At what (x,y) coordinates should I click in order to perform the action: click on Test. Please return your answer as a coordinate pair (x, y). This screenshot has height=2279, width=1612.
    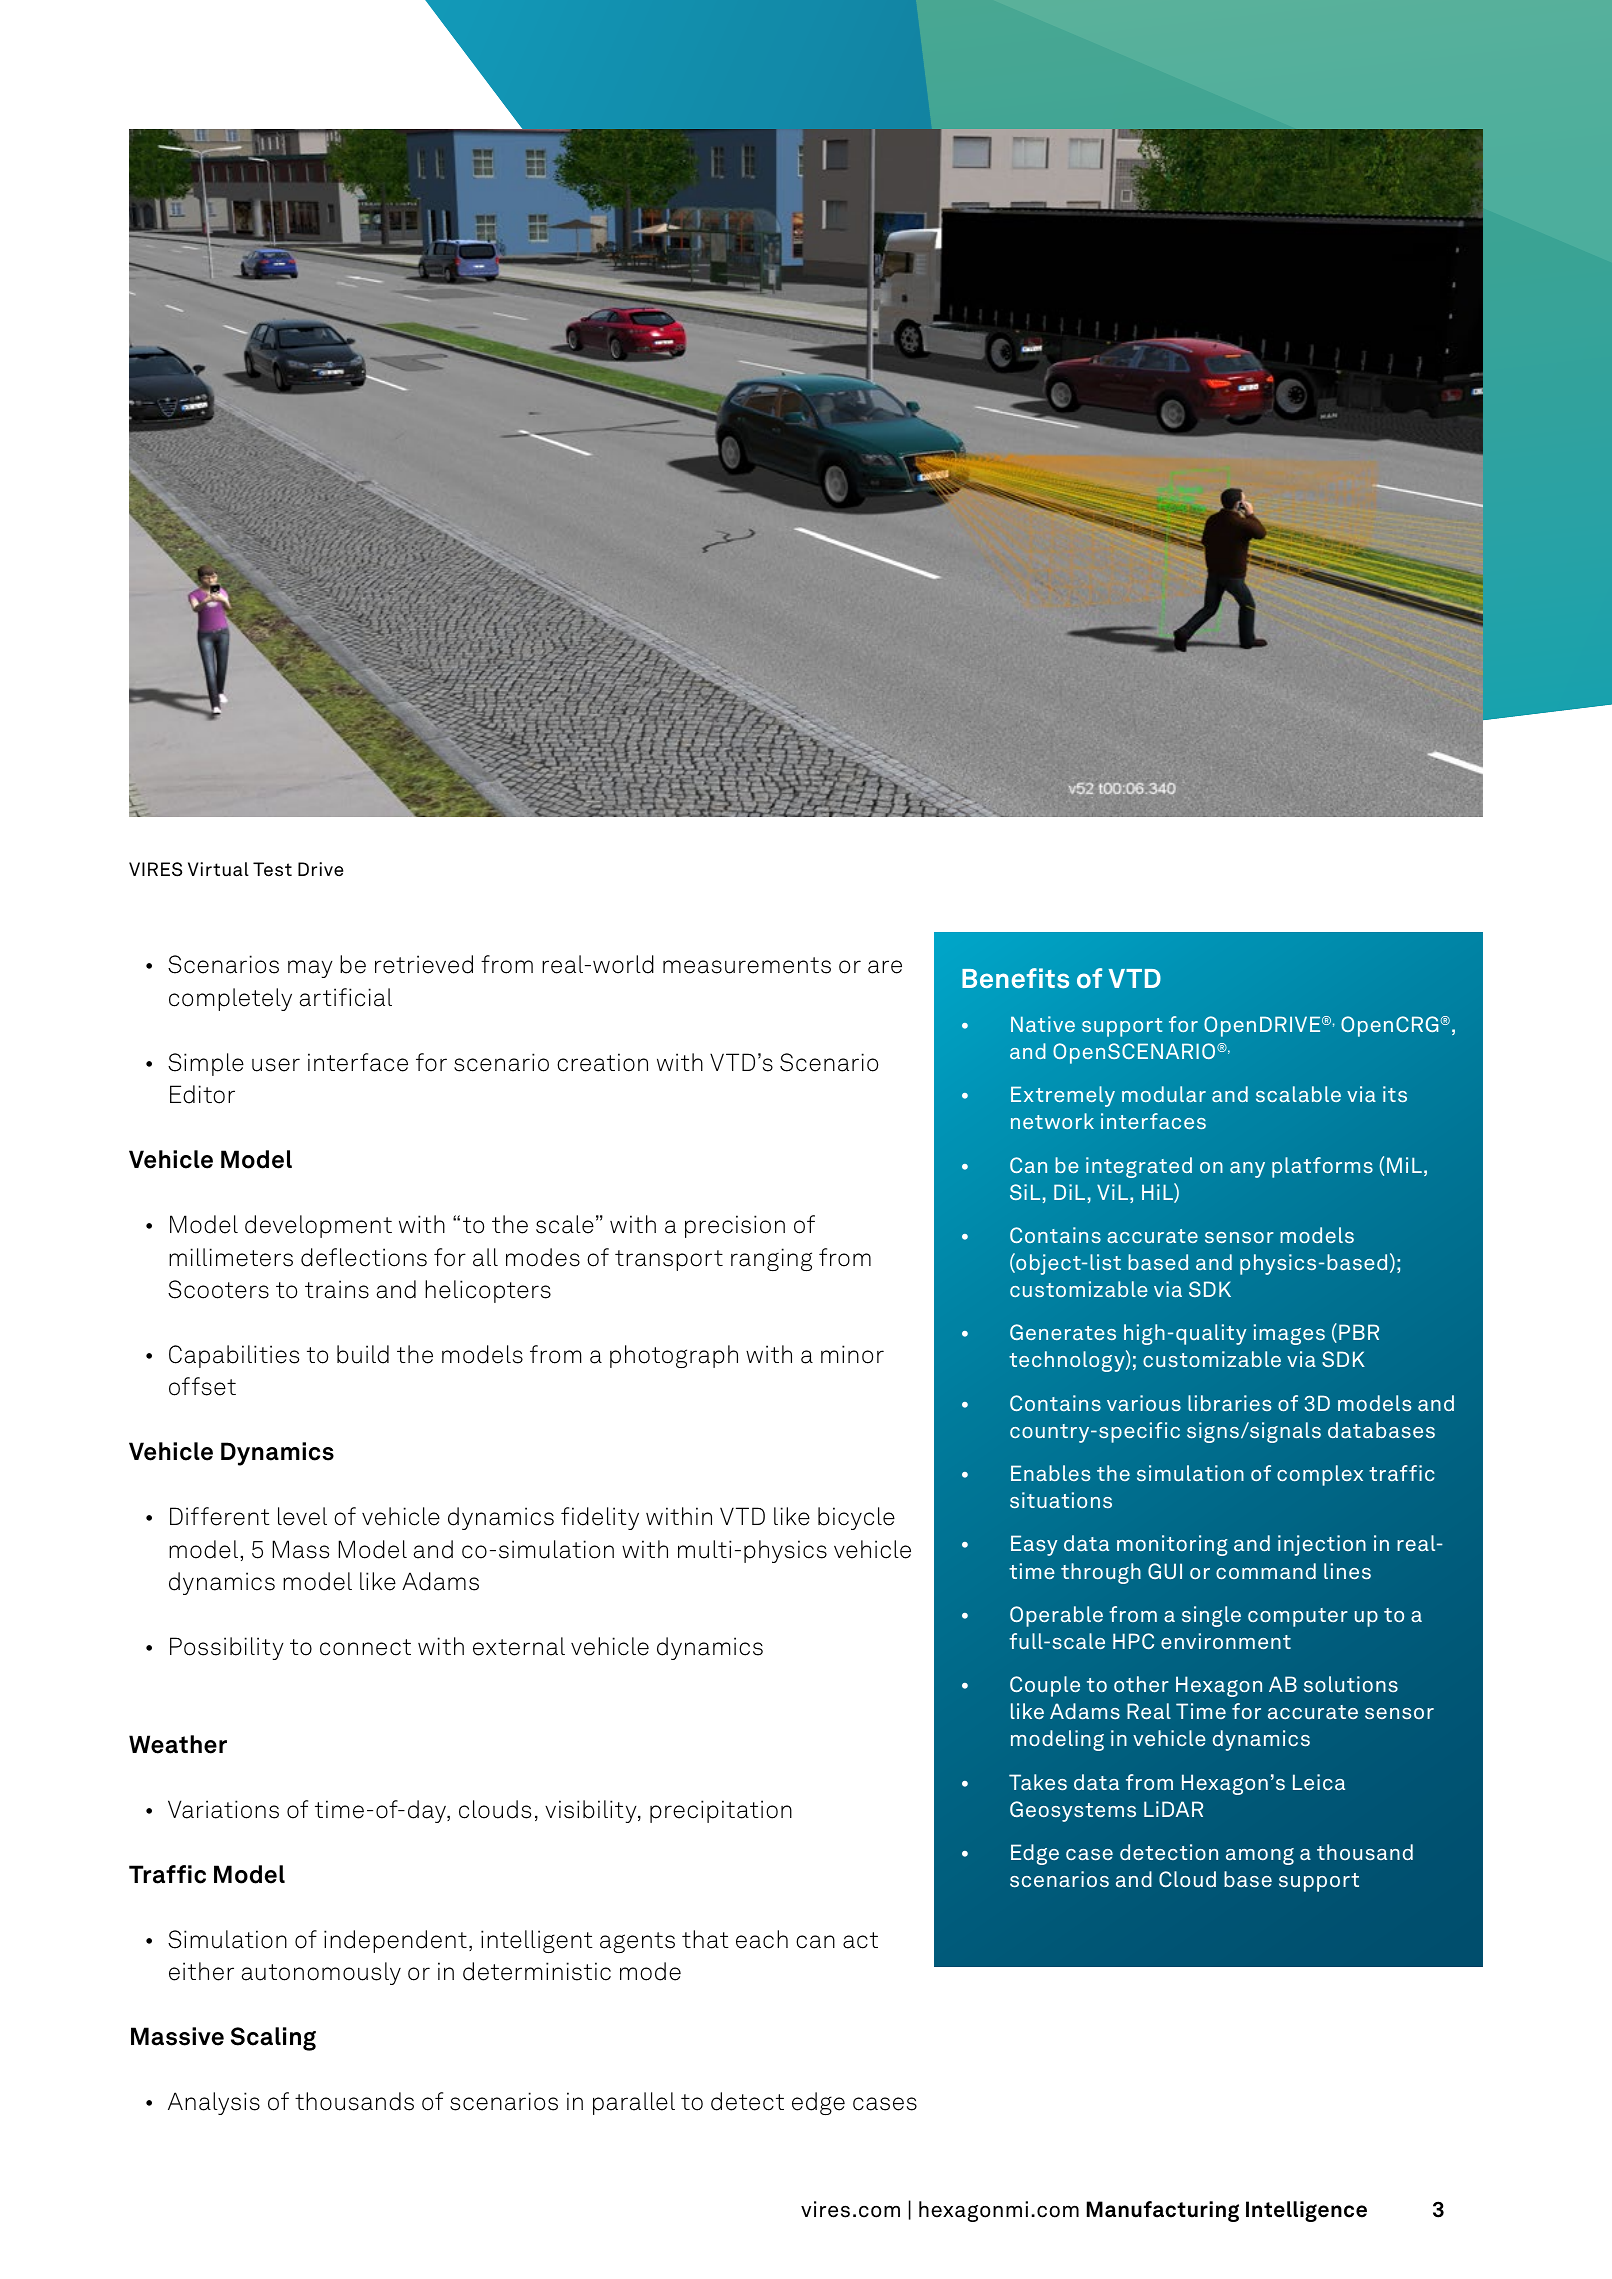
    Looking at the image, I should click on (272, 869).
